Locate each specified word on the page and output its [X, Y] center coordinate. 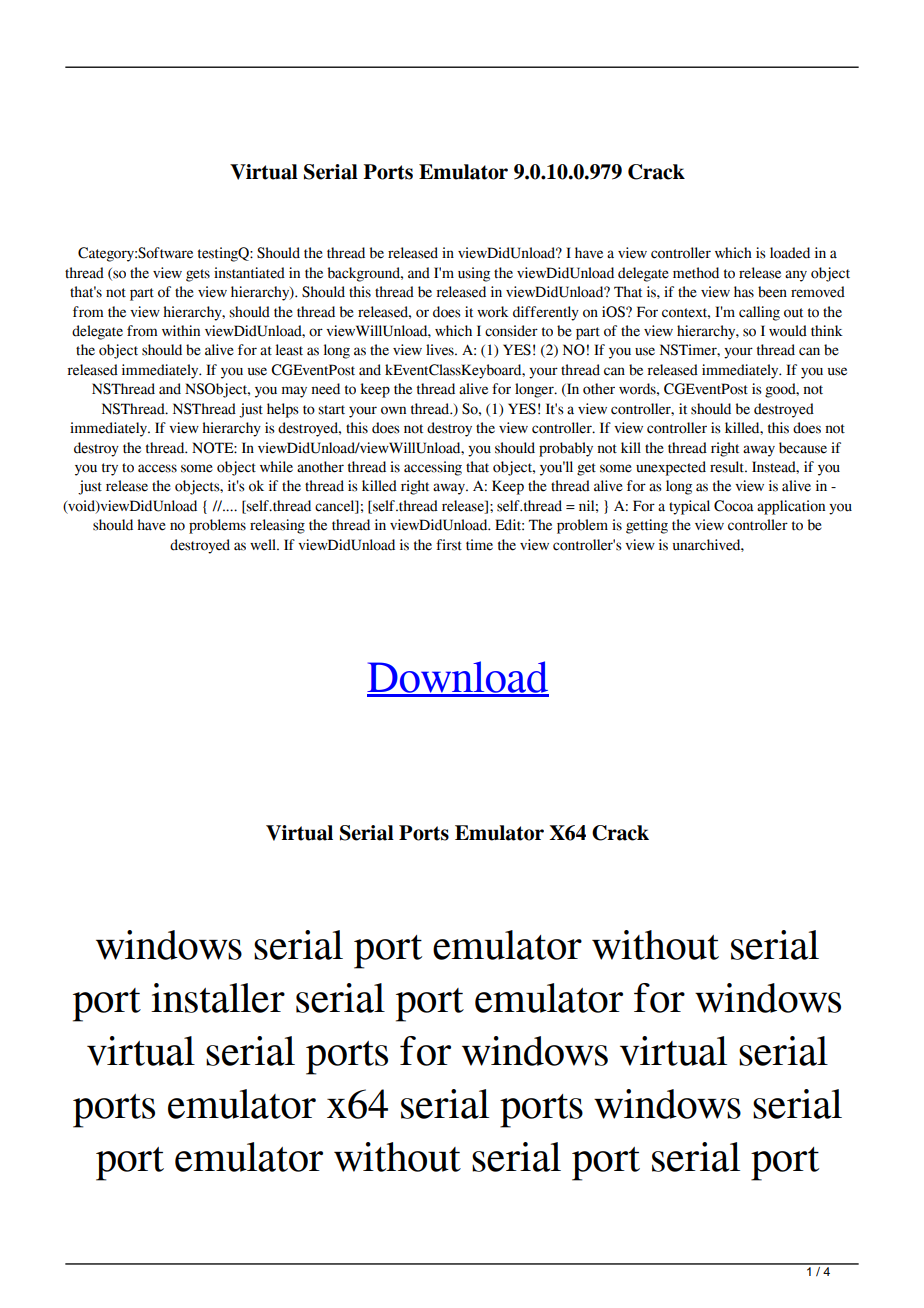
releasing [277, 526]
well [264, 545]
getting [647, 526]
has [744, 292]
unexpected [671, 468]
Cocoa [734, 506]
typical [689, 507]
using [474, 274]
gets [198, 275]
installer [218, 998]
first [449, 545]
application [791, 507]
